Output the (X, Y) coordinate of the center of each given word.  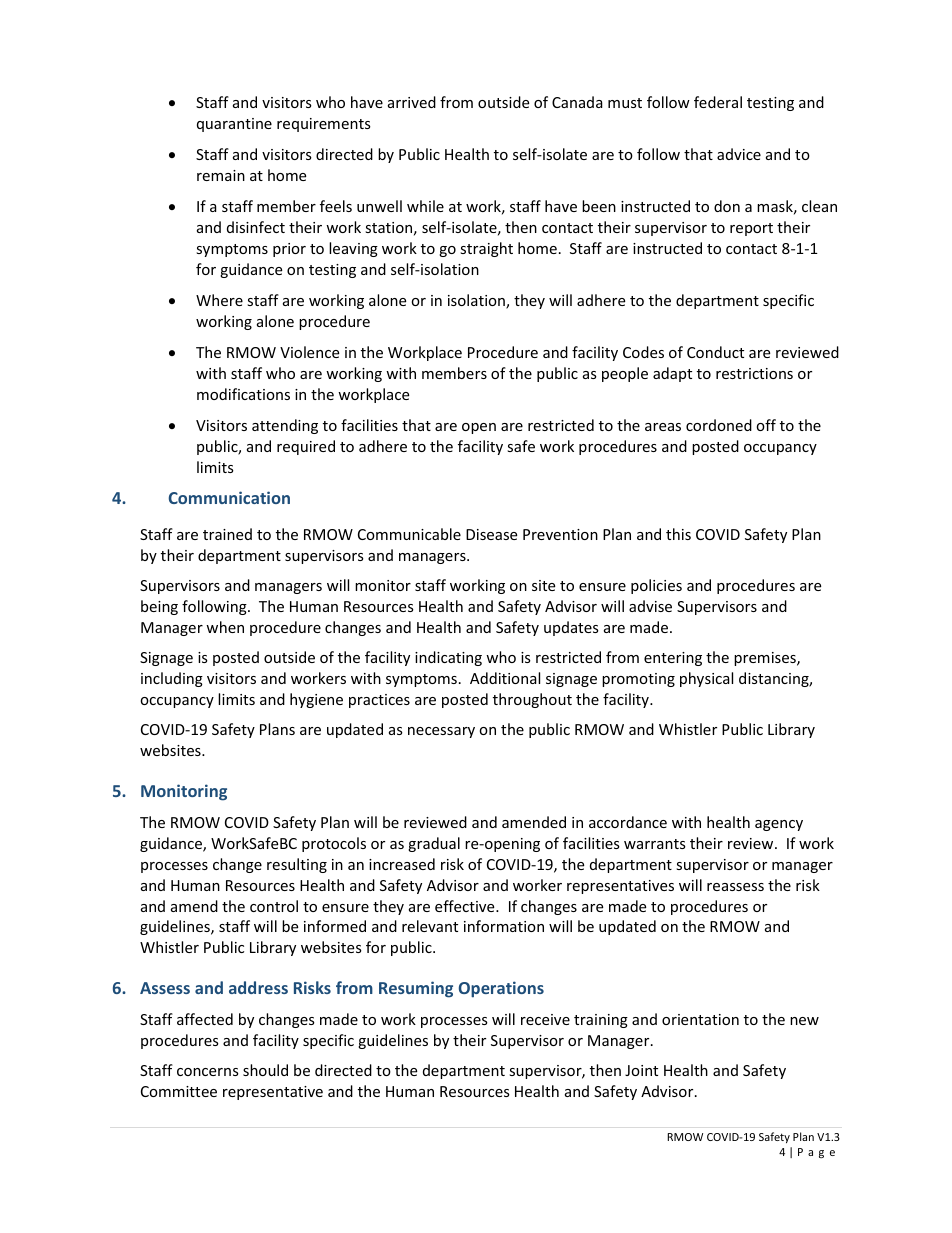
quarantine (234, 125)
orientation (700, 1019)
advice (739, 154)
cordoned (719, 425)
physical (706, 679)
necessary (441, 732)
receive (545, 1019)
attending (285, 426)
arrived (412, 102)
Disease (491, 534)
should (265, 1070)
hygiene (316, 700)
